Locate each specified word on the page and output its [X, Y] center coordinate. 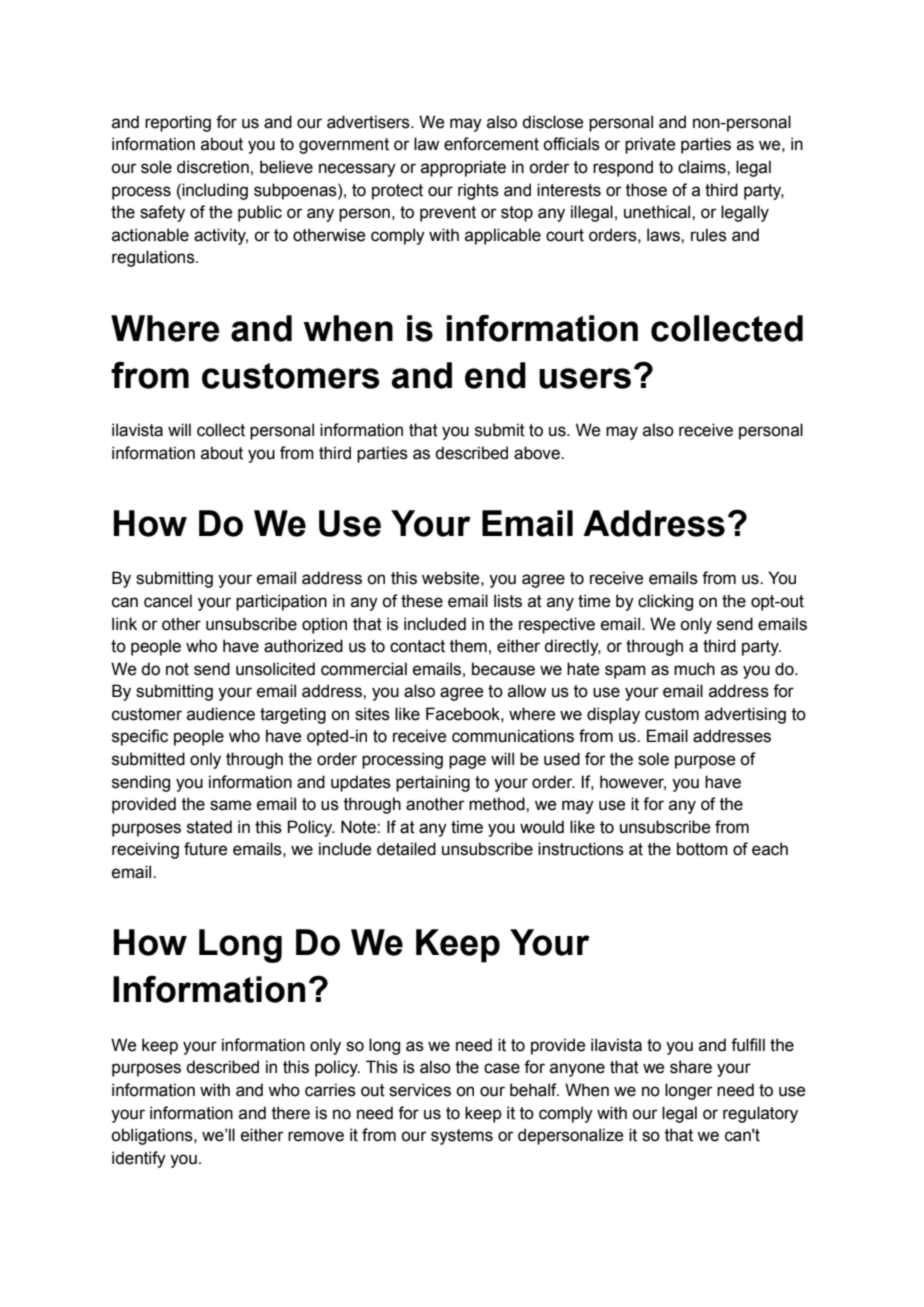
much [694, 669]
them [468, 646]
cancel [168, 601]
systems [462, 1137]
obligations [153, 1136]
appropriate [463, 168]
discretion [213, 167]
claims [703, 167]
